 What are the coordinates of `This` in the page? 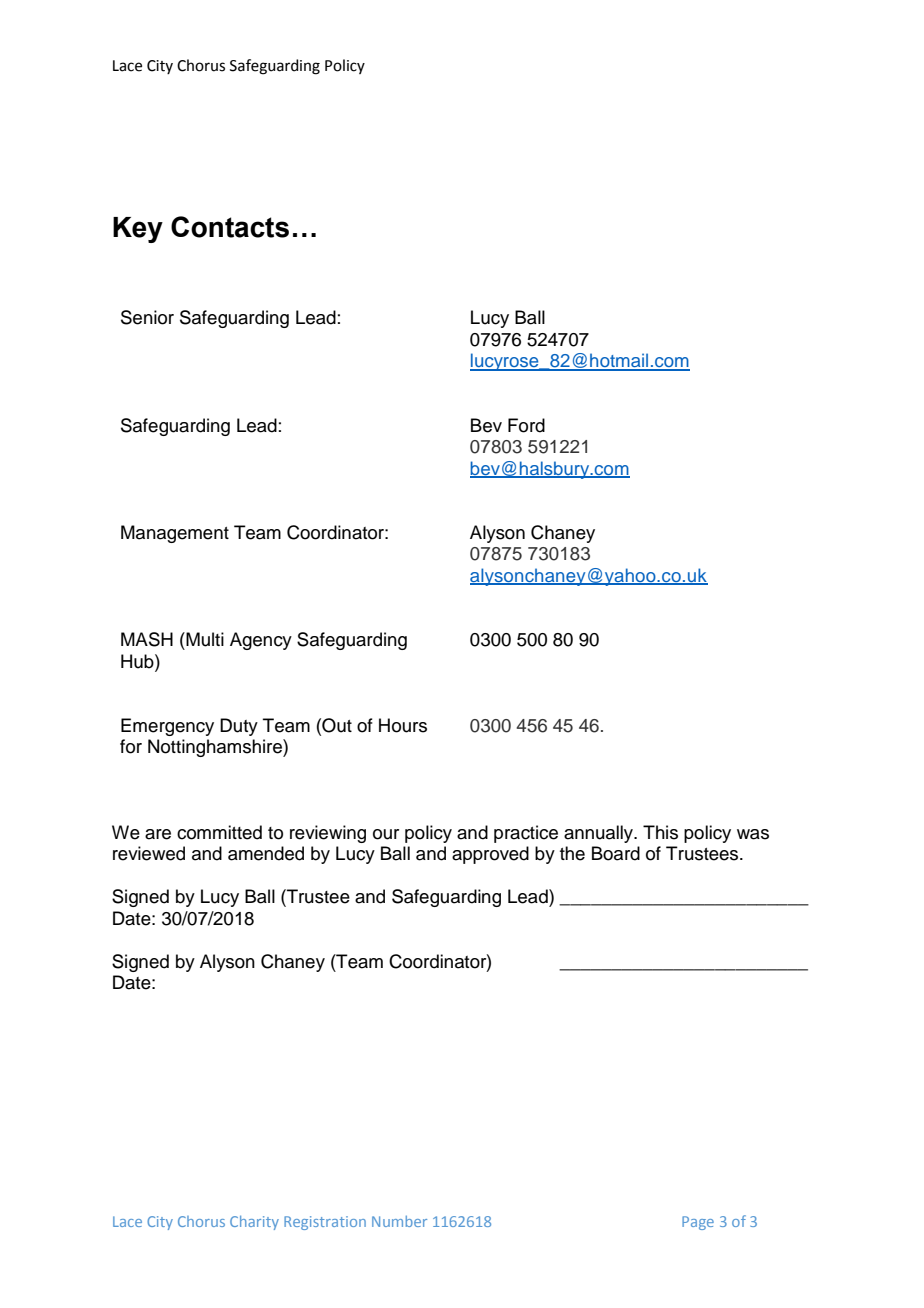 It's located at (660, 832).
